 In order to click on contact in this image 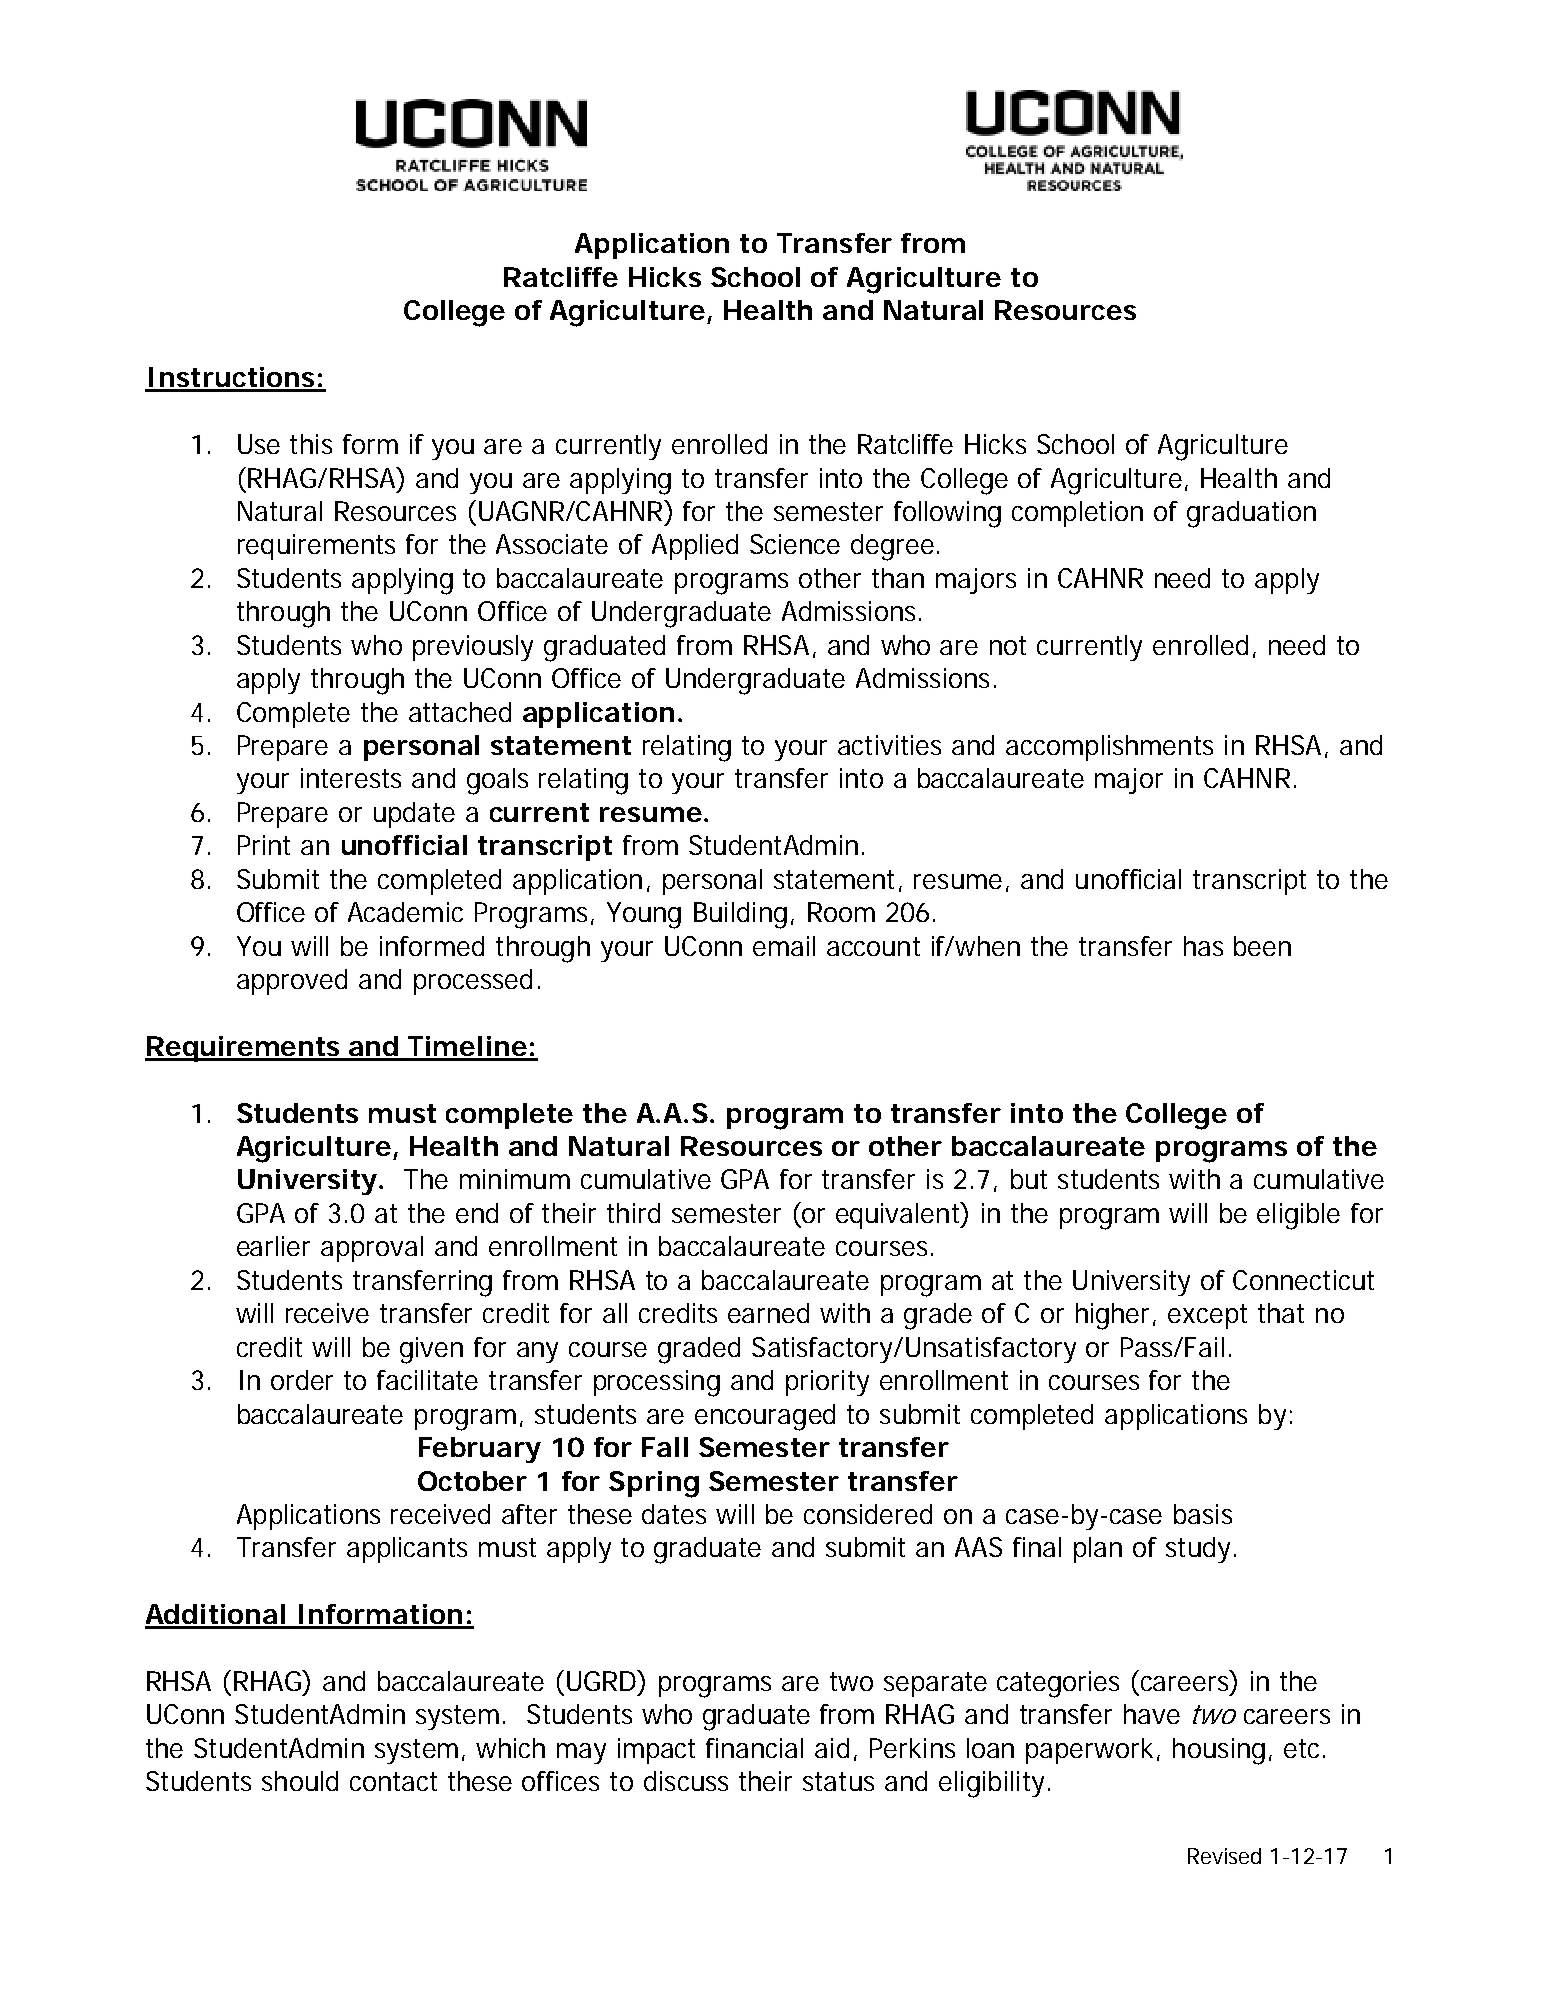, I will do `click(393, 1781)`.
